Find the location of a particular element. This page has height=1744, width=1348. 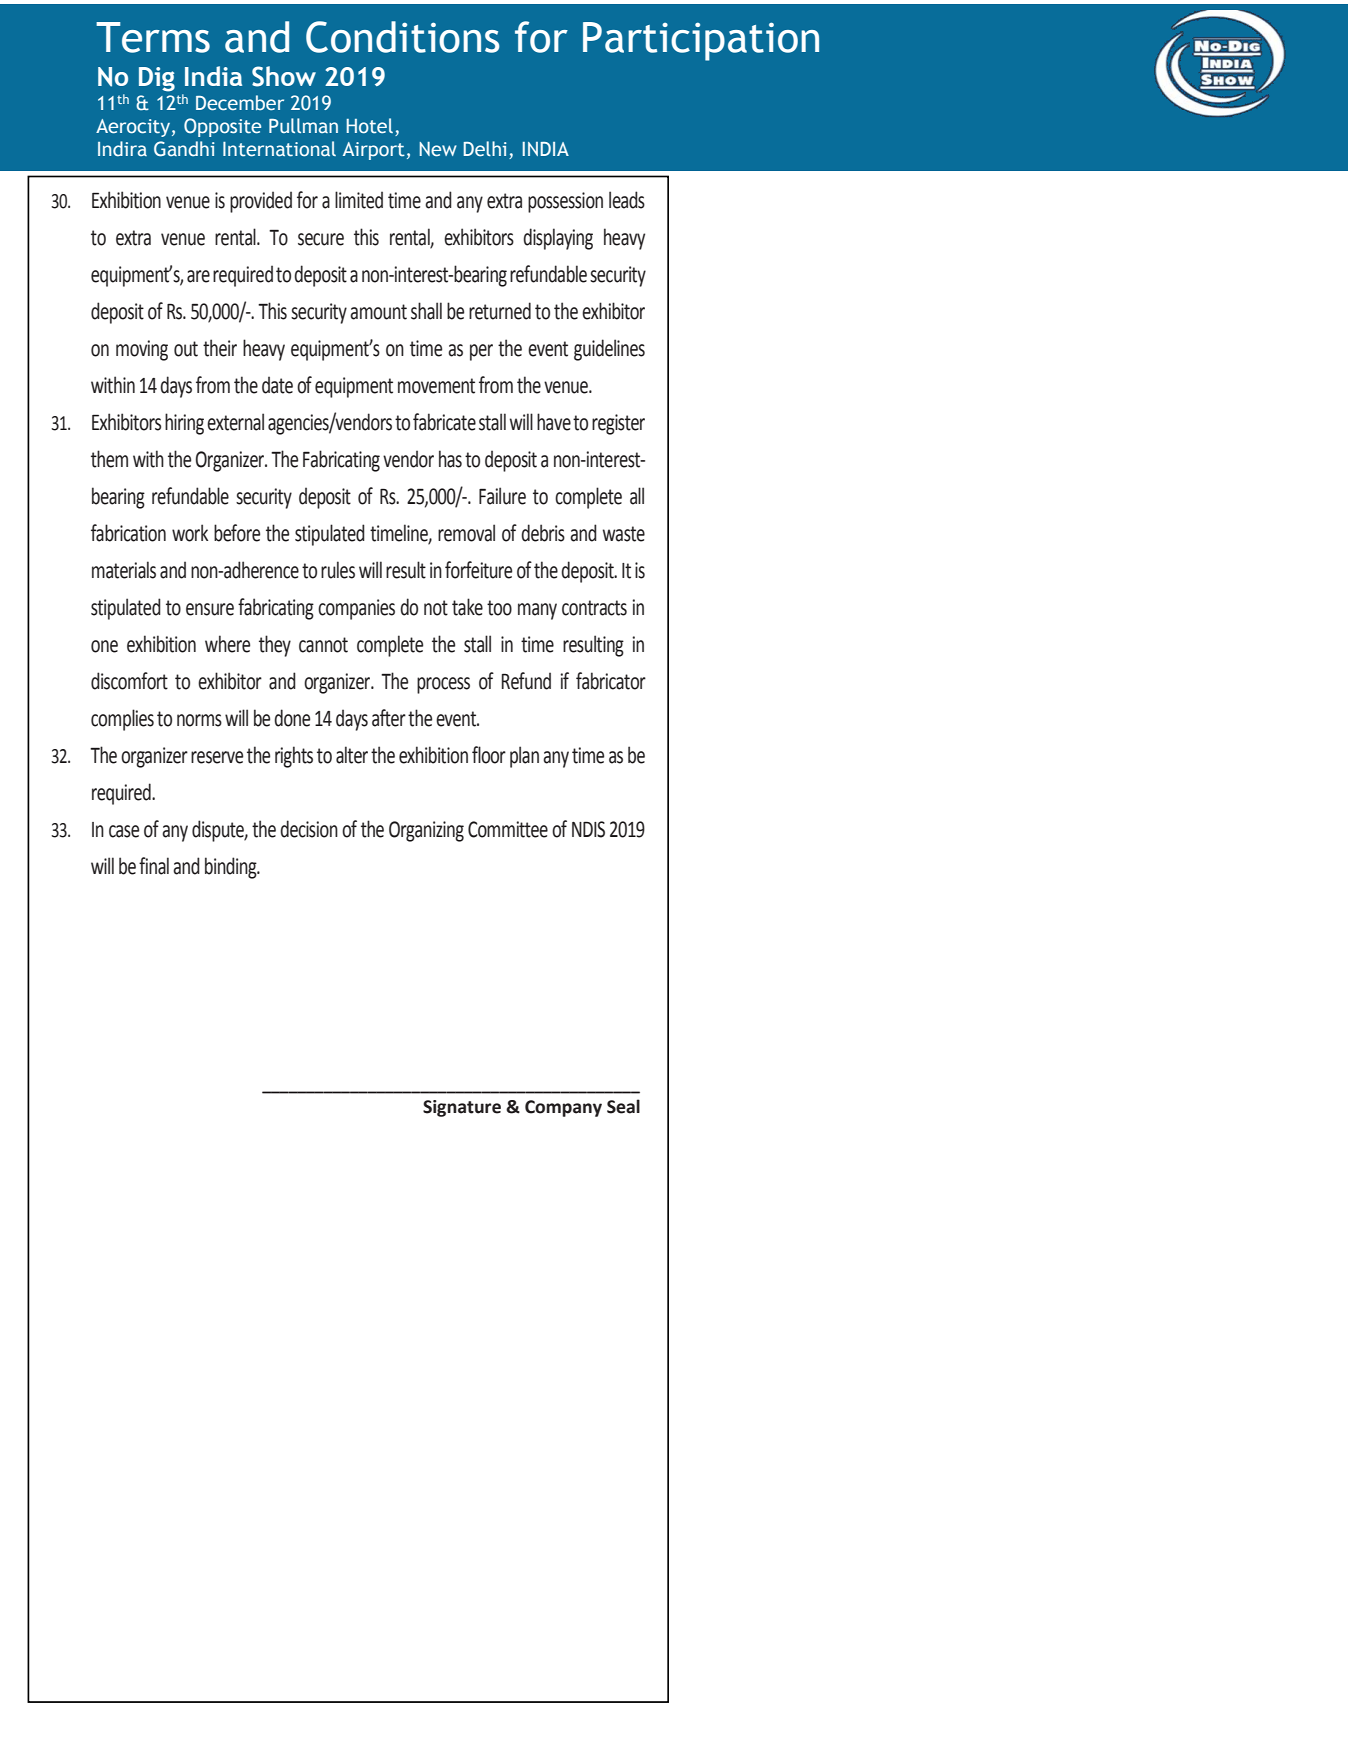

Signature is located at coordinates (462, 1108).
